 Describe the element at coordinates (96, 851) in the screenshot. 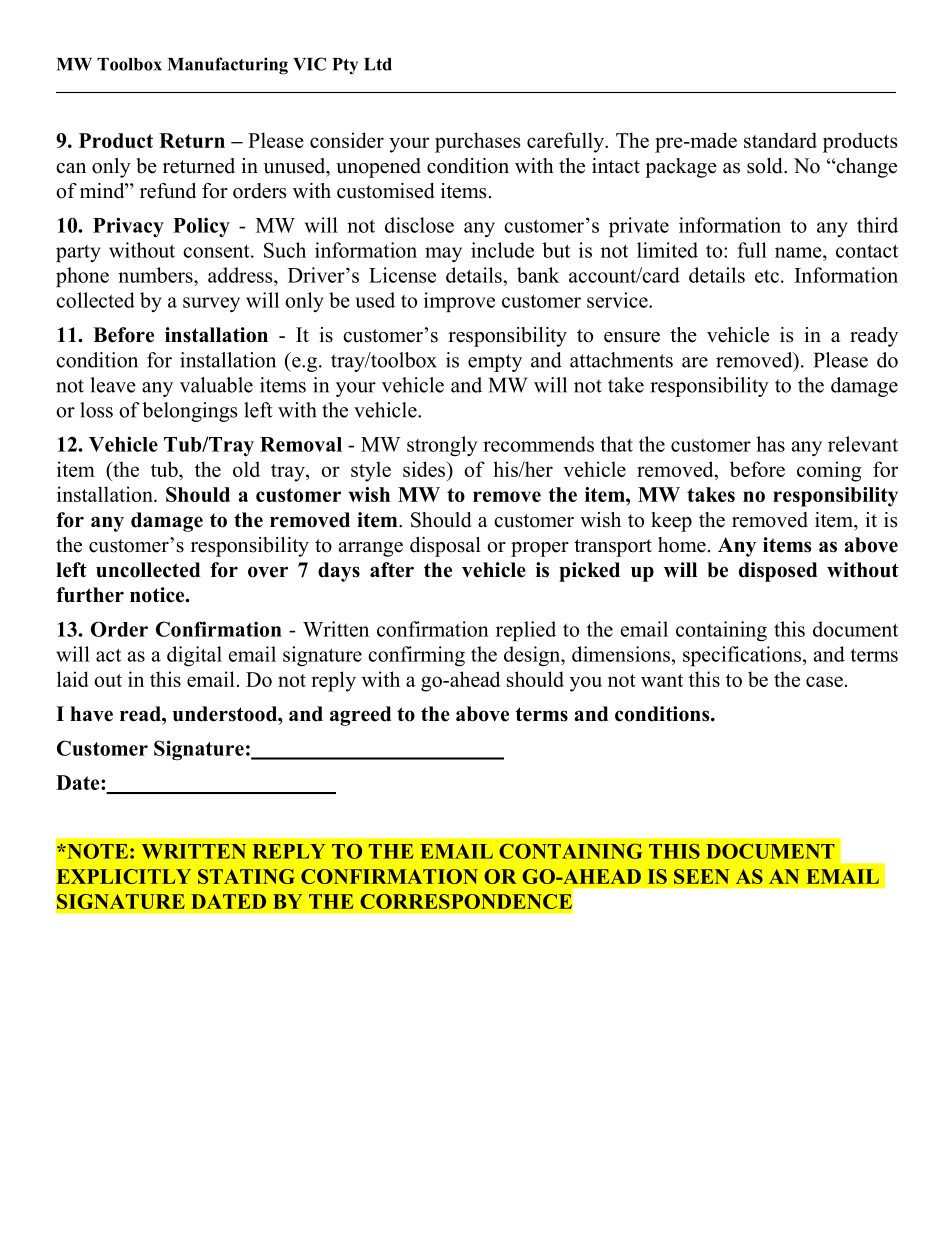

I see `NOTE` at that location.
